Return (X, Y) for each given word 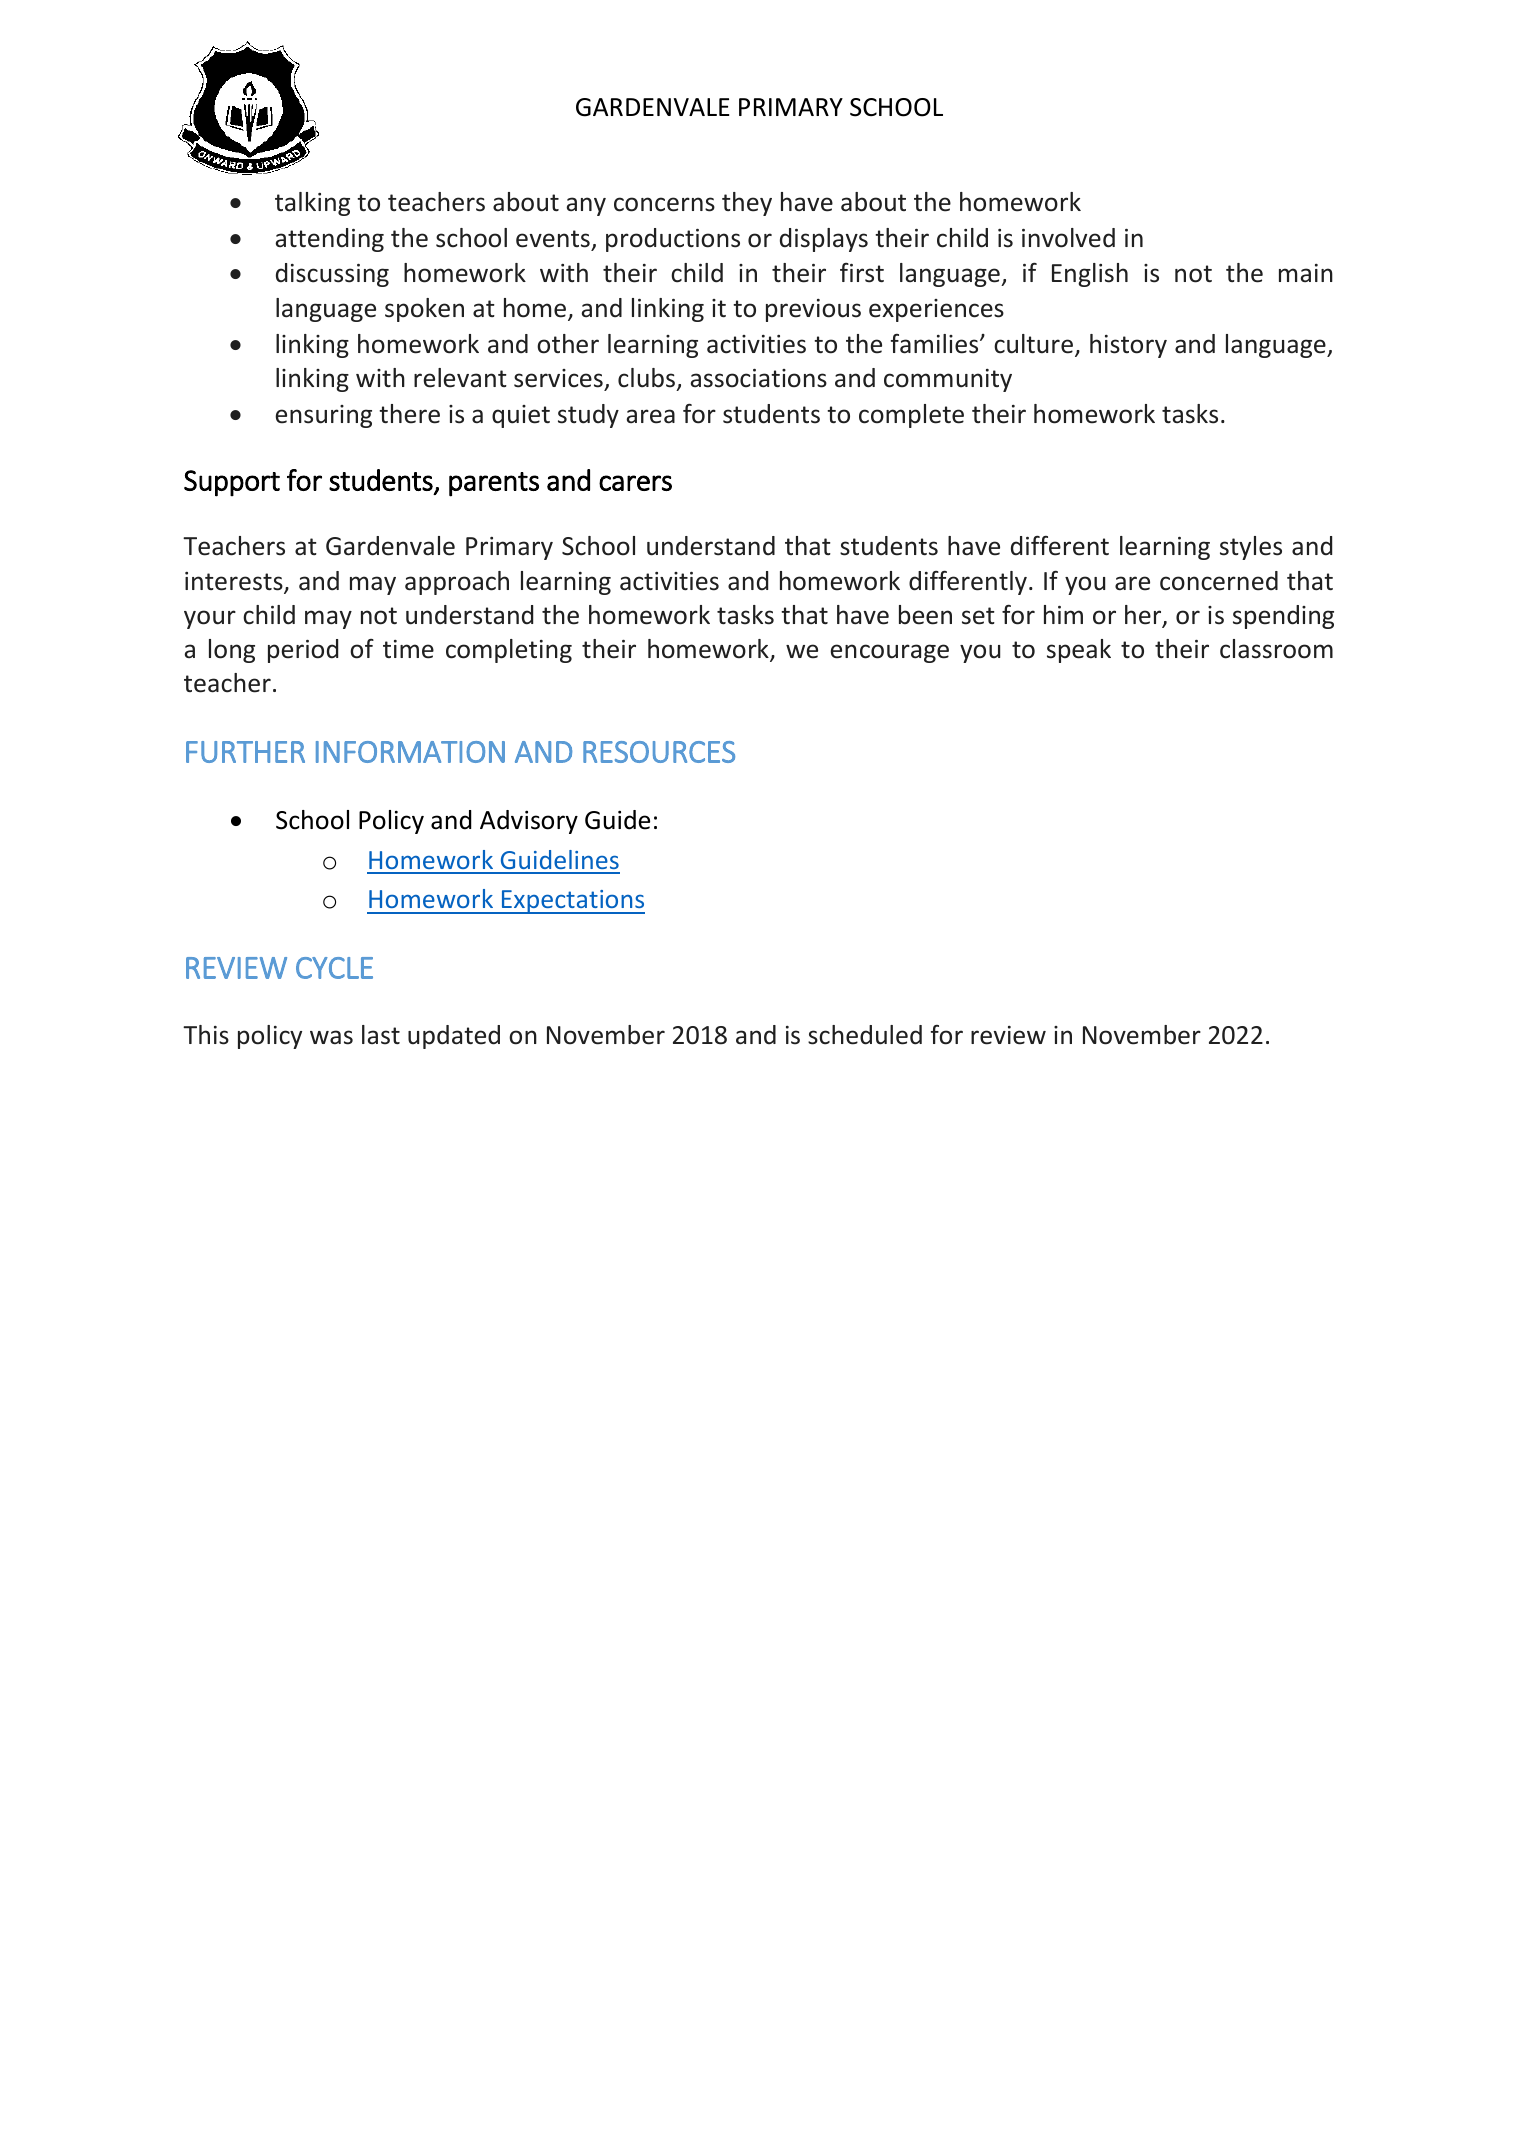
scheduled (865, 1035)
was (331, 1037)
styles (1251, 548)
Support (232, 483)
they (747, 204)
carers (635, 483)
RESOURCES (659, 752)
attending (330, 240)
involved (1068, 238)
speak (1079, 651)
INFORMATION (410, 752)
